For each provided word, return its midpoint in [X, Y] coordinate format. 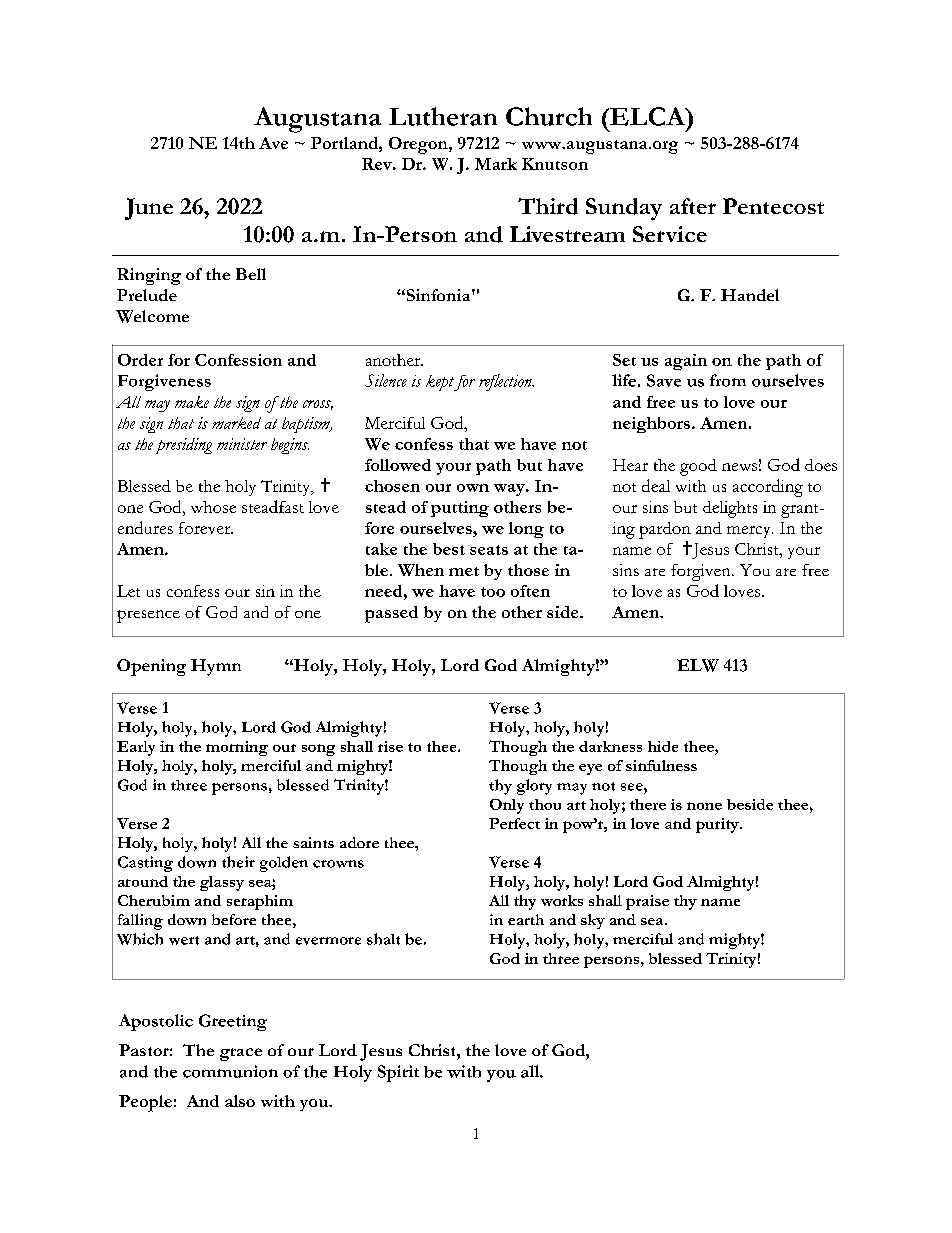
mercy [750, 532]
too [493, 592]
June [149, 209]
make [192, 402]
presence [148, 616]
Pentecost [773, 206]
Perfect [514, 823]
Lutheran [443, 116]
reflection [506, 382]
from [728, 380]
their [238, 862]
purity [718, 825]
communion [230, 1071]
